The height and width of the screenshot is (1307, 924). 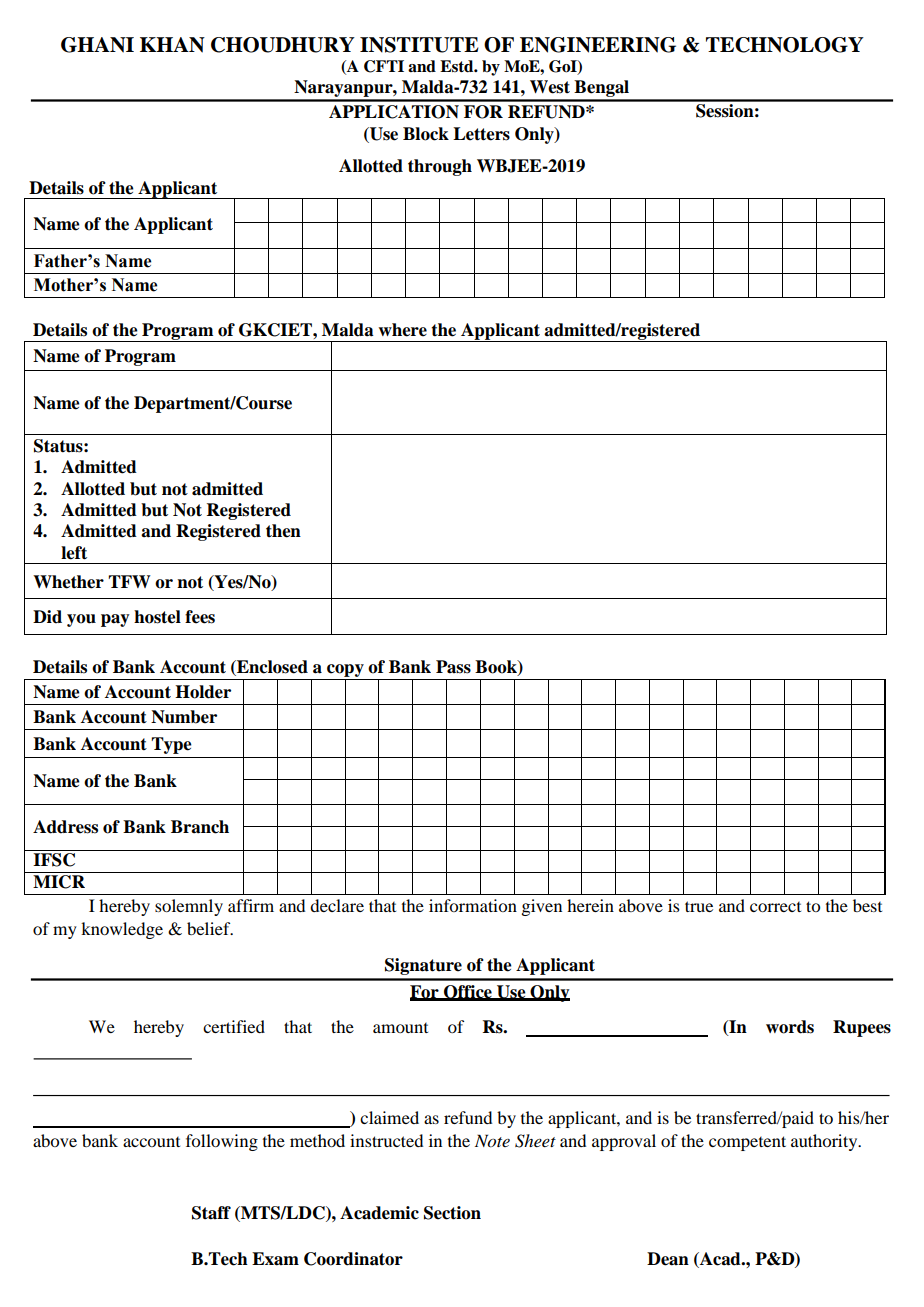 What do you see at coordinates (473, 905) in the screenshot?
I see `information` at bounding box center [473, 905].
